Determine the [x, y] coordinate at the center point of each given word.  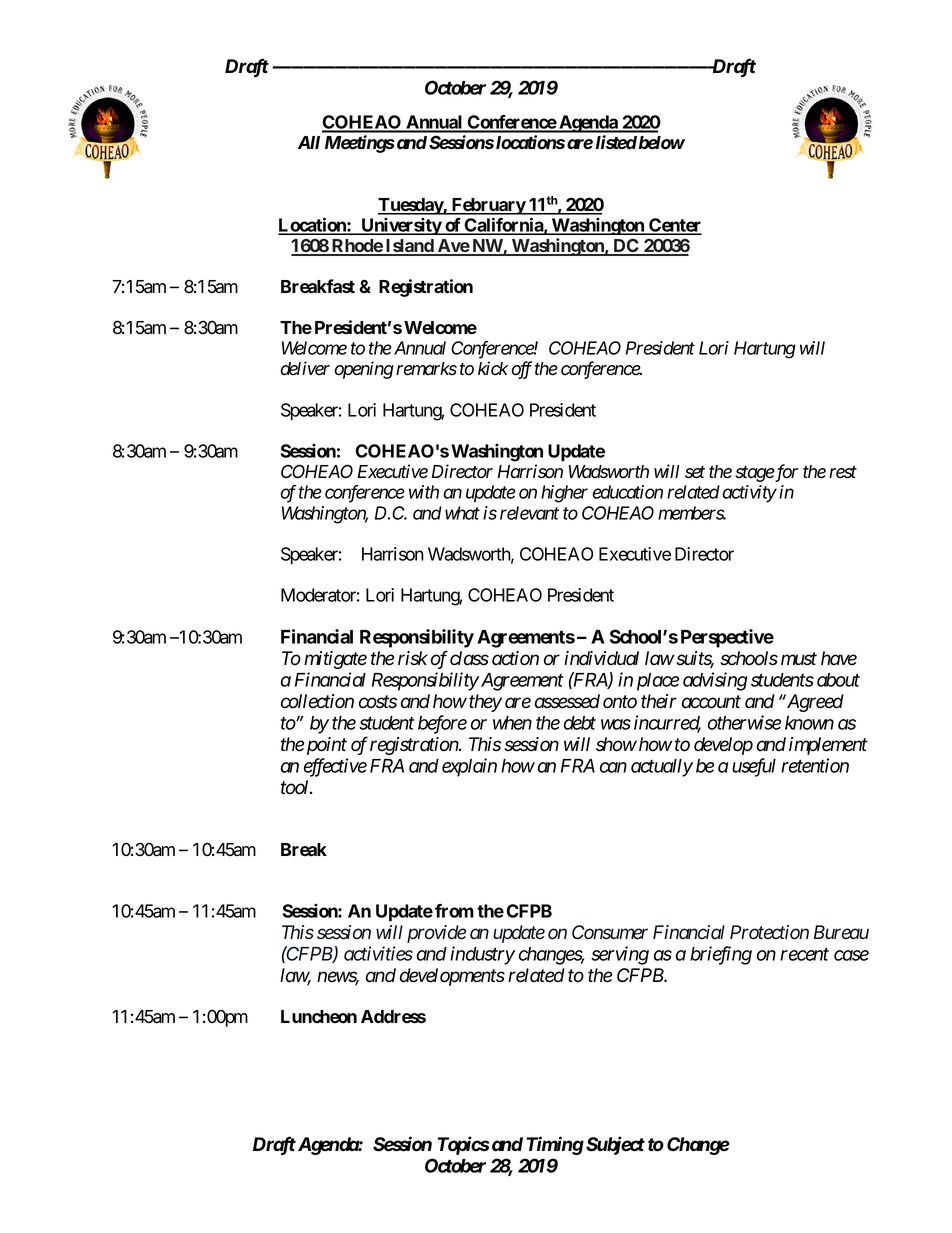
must [799, 659]
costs [378, 702]
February [488, 206]
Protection [769, 932]
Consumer [610, 932]
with [424, 492]
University [401, 226]
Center [674, 226]
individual [601, 658]
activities [378, 953]
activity [749, 494]
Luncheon [319, 1017]
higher [564, 494]
